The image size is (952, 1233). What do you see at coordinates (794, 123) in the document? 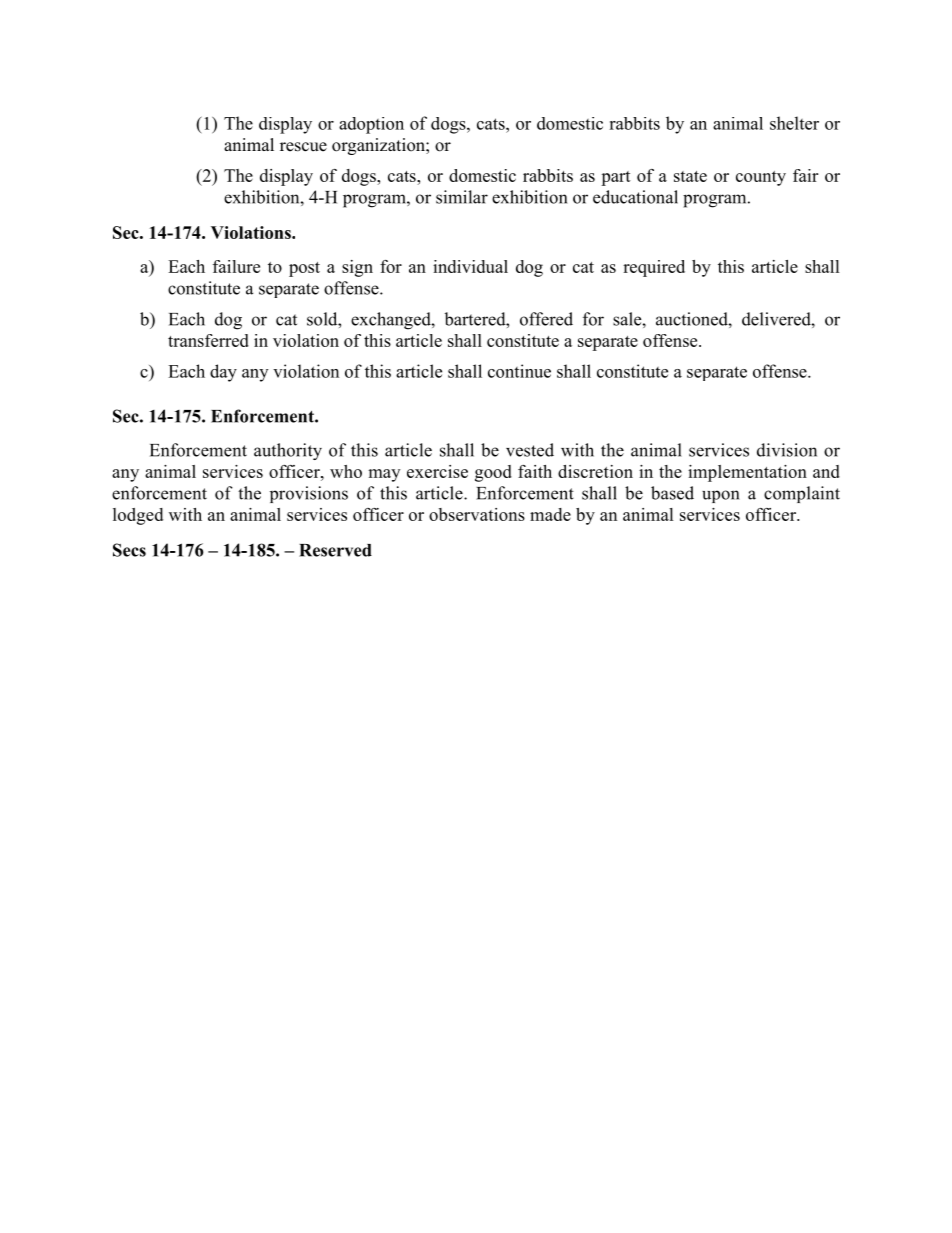
I see `shelter` at bounding box center [794, 123].
